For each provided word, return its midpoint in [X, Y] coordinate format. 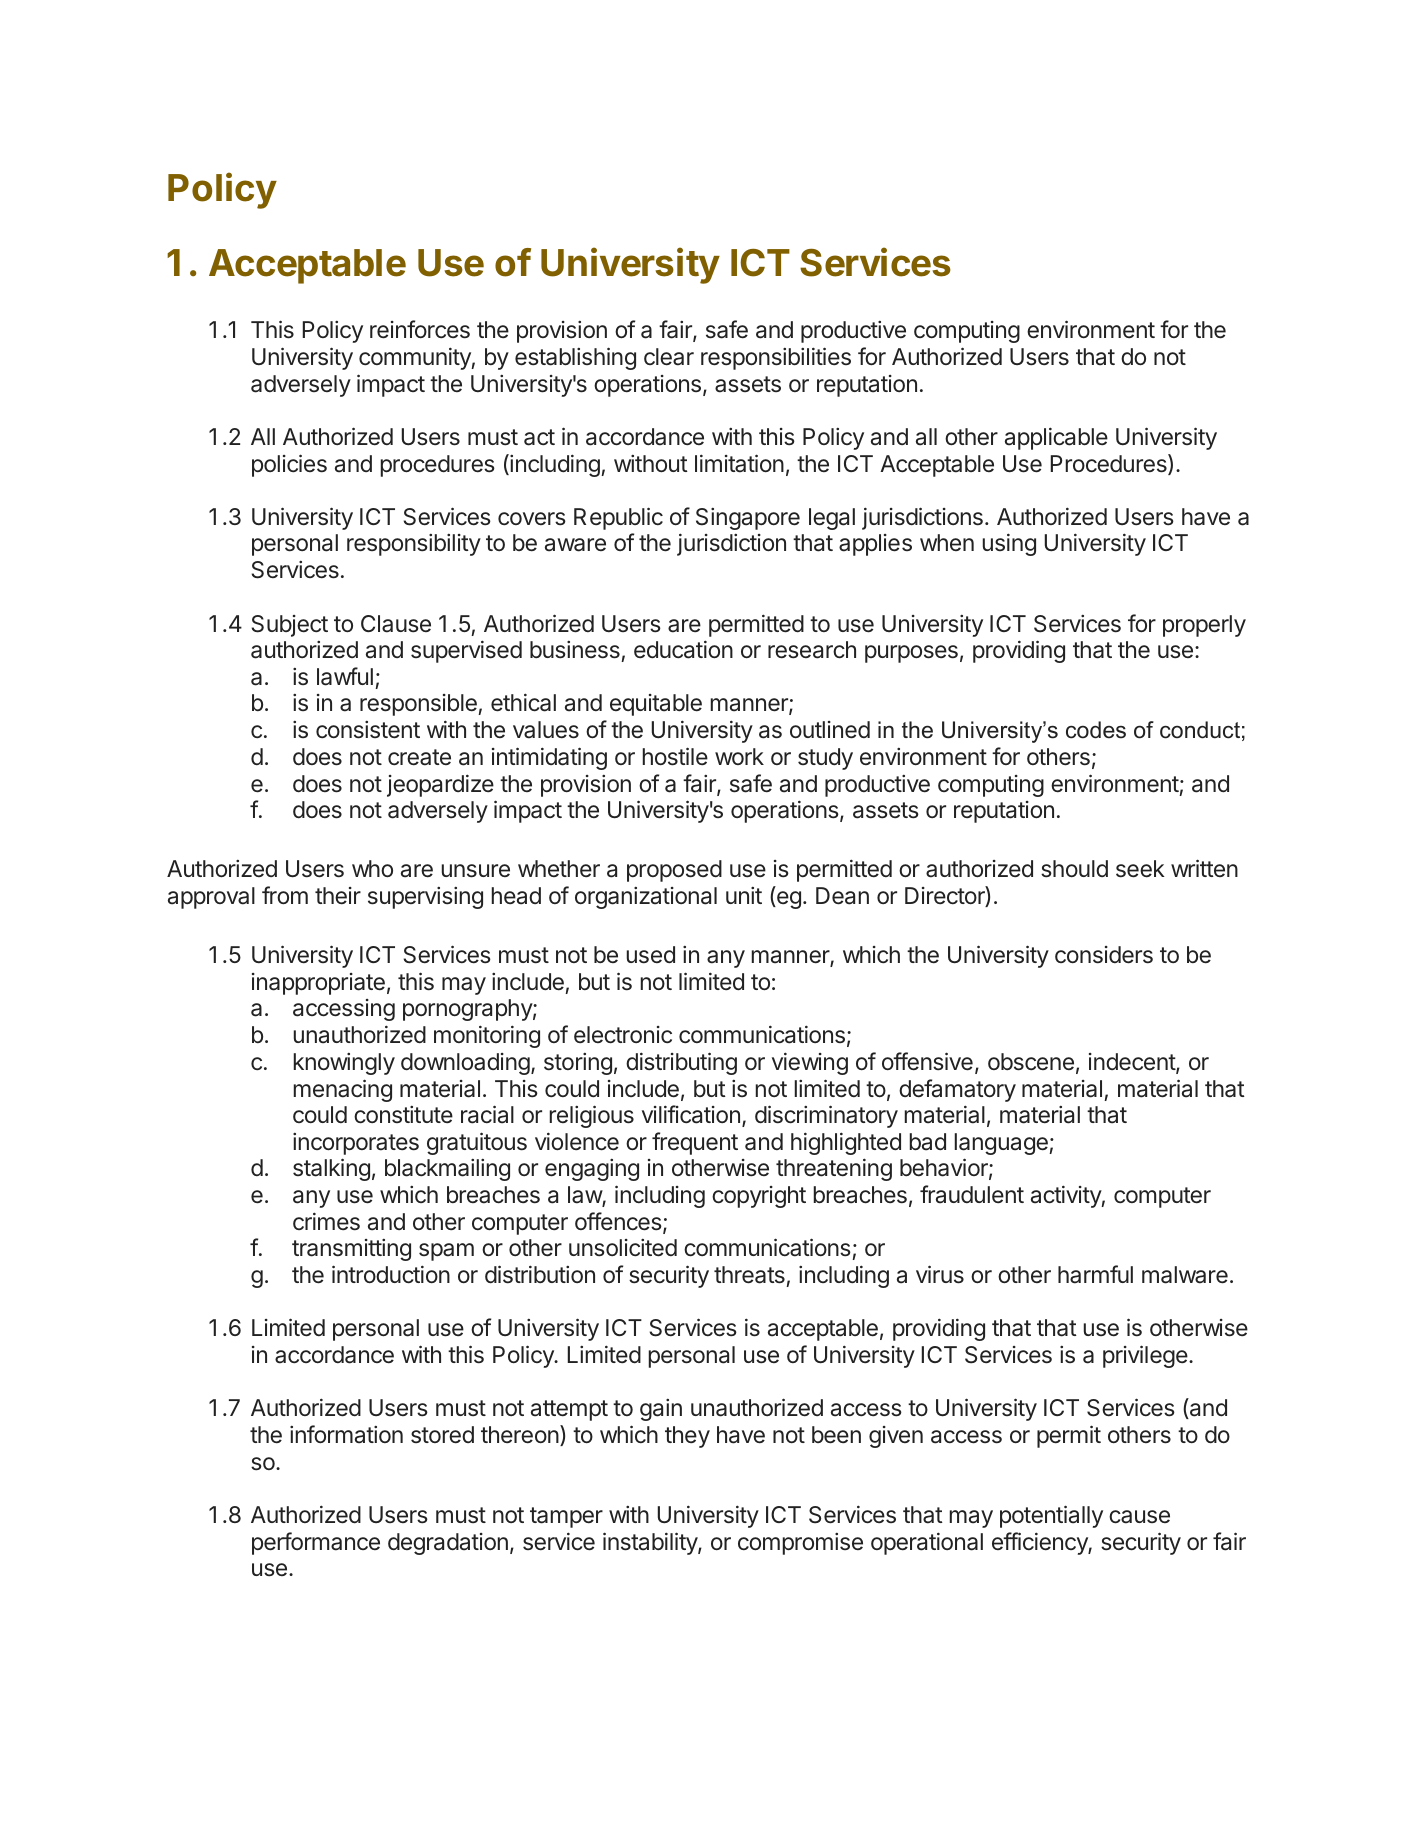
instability [651, 1543]
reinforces [420, 329]
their [338, 896]
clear [669, 357]
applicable [1056, 438]
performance [316, 1543]
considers [1104, 955]
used [651, 955]
